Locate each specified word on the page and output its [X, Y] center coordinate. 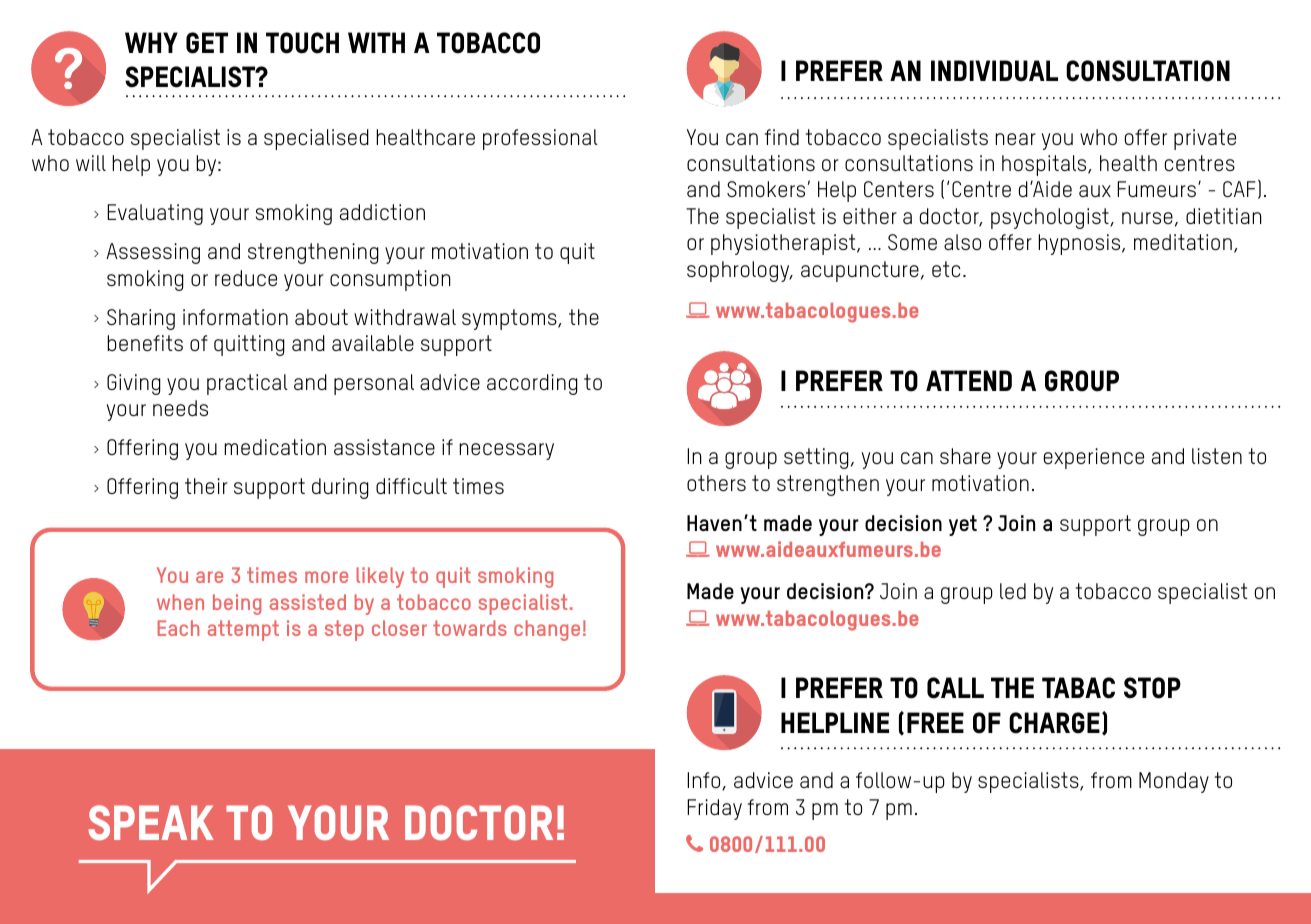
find [782, 137]
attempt [243, 630]
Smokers [766, 189]
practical [247, 384]
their [206, 486]
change [547, 630]
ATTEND [969, 380]
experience [1094, 458]
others [716, 483]
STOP [1152, 688]
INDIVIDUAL [994, 71]
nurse [1147, 218]
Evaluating [155, 214]
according [532, 384]
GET [207, 43]
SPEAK [151, 822]
